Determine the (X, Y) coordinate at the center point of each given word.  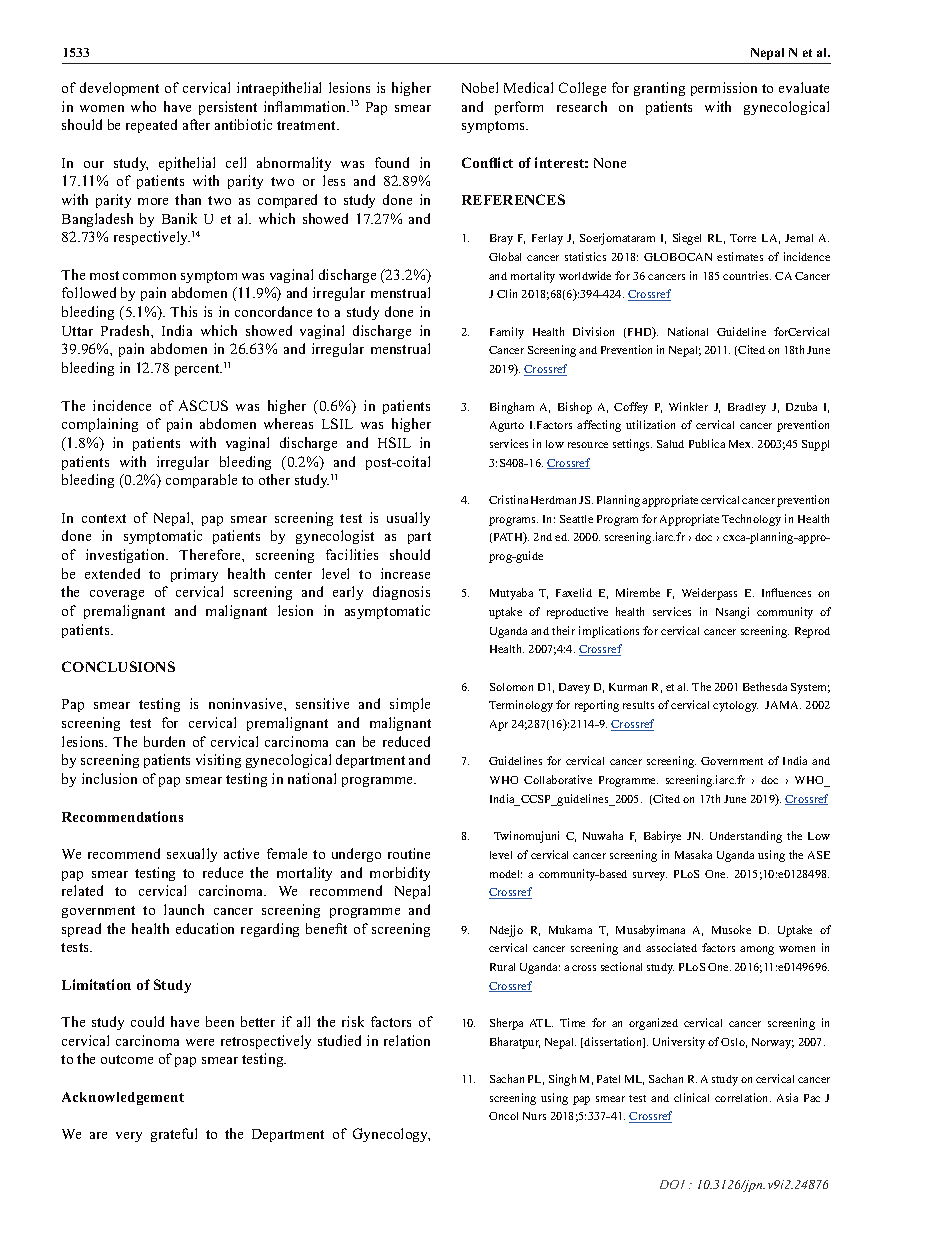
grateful (174, 1135)
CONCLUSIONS (118, 666)
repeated (151, 126)
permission (724, 89)
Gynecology (391, 1135)
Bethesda (765, 686)
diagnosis (401, 593)
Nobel (480, 87)
